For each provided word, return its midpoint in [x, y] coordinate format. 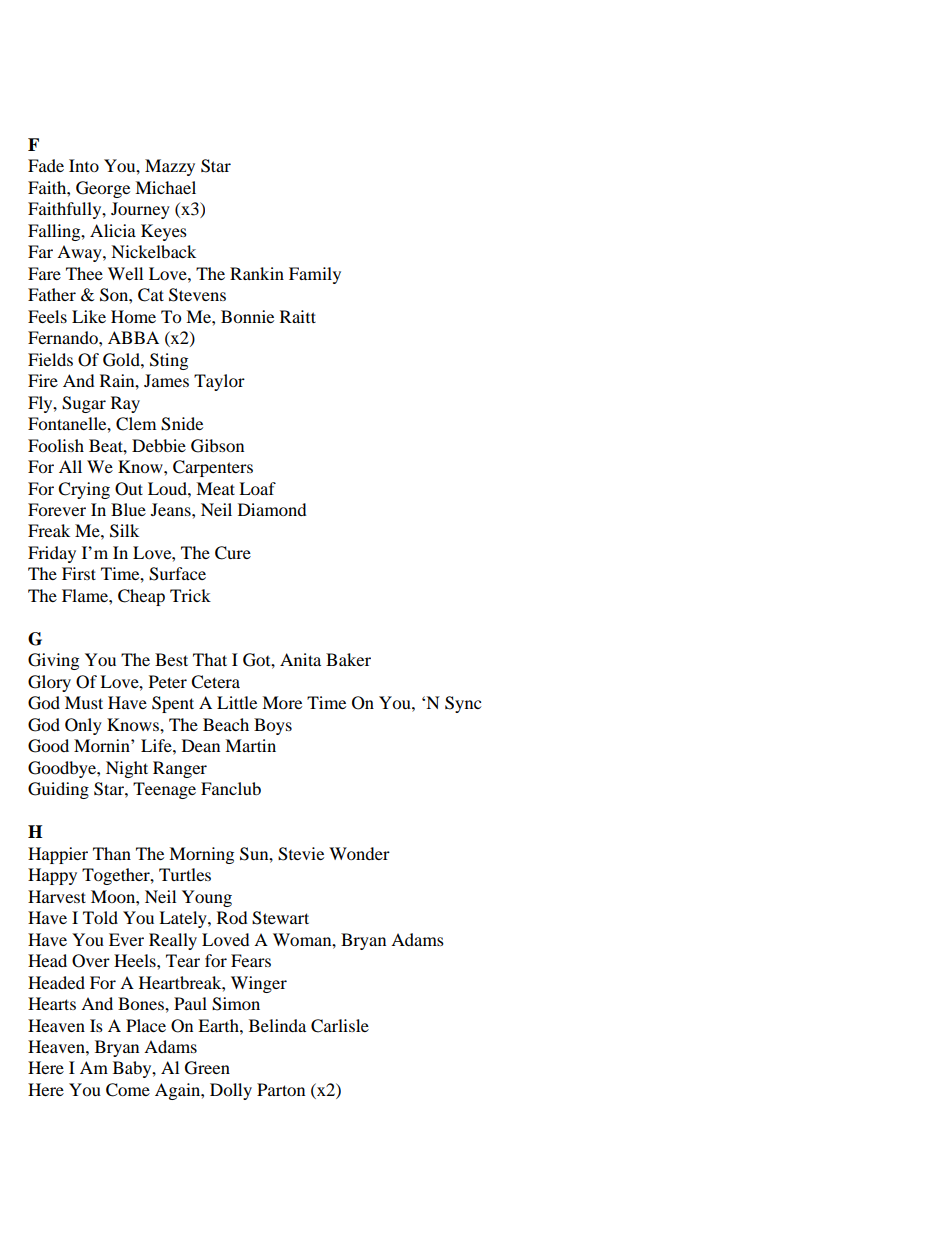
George [103, 189]
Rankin [257, 273]
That [210, 659]
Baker [348, 659]
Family [315, 275]
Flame [86, 595]
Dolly [231, 1091]
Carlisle [340, 1026]
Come [128, 1090]
